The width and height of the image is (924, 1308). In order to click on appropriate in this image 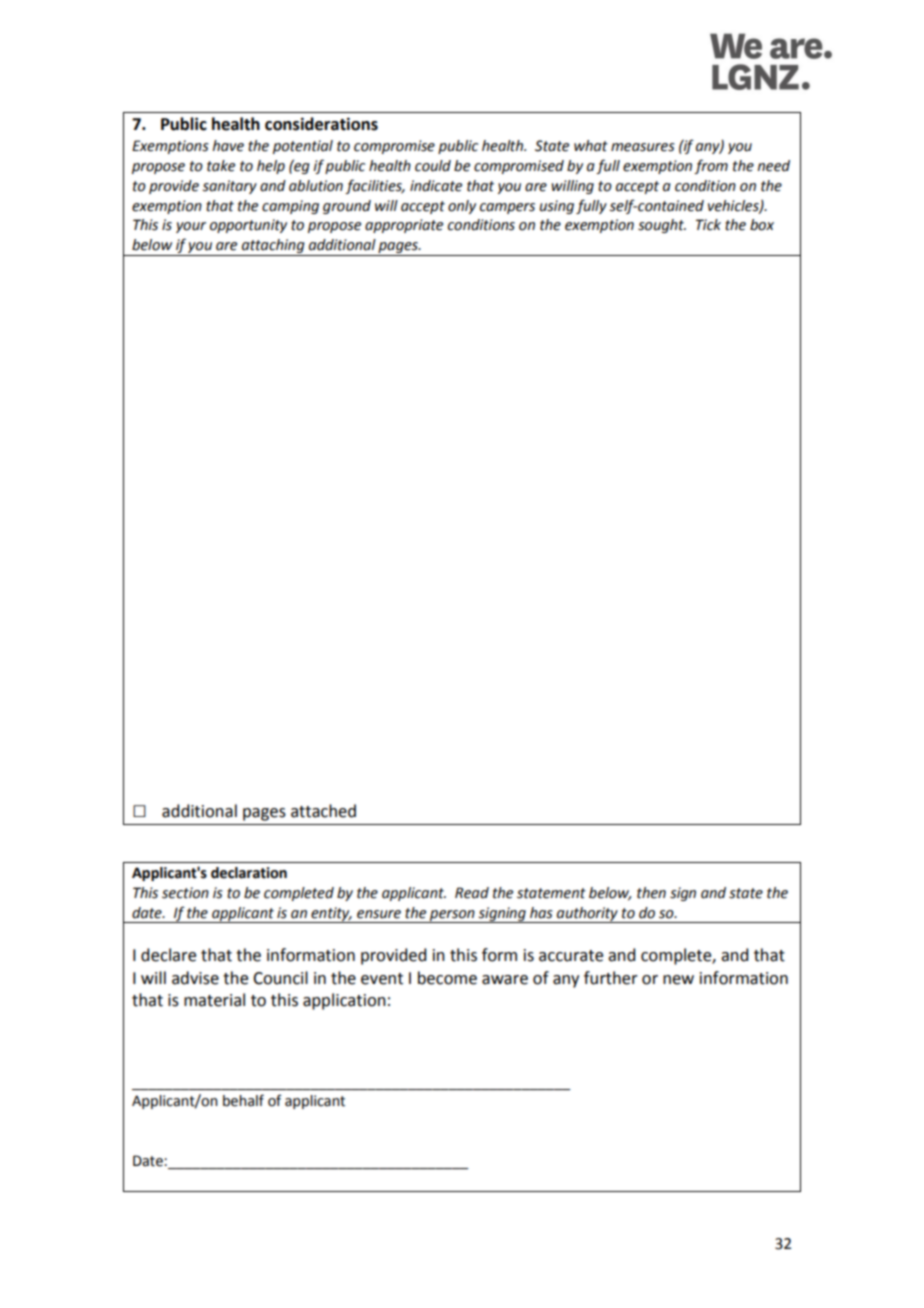, I will do `click(404, 226)`.
